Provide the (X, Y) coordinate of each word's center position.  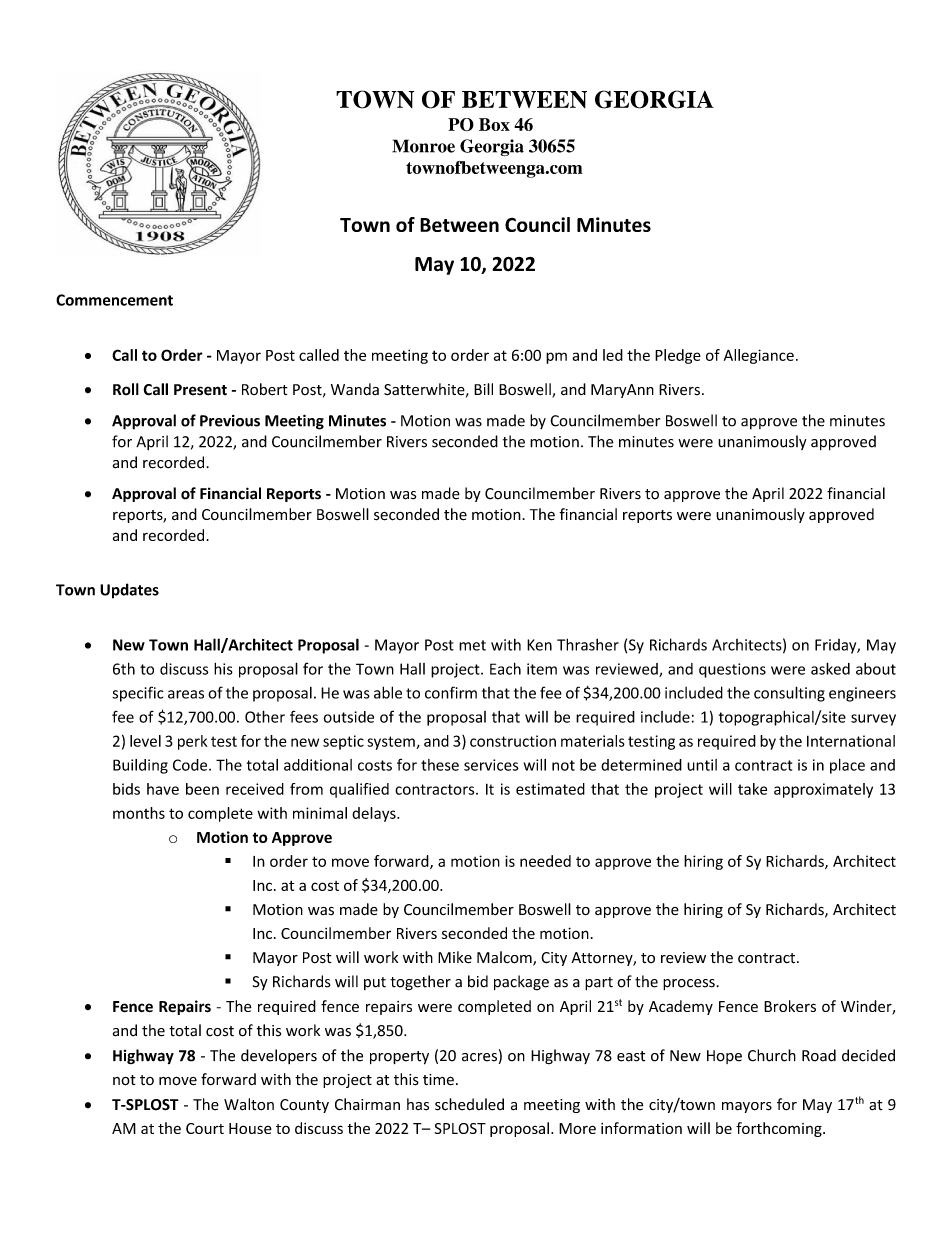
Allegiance (759, 356)
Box (494, 124)
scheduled (469, 1104)
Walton (249, 1104)
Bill (483, 389)
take (752, 789)
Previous (230, 421)
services (491, 765)
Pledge (678, 356)
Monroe (423, 146)
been (202, 789)
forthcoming (780, 1129)
